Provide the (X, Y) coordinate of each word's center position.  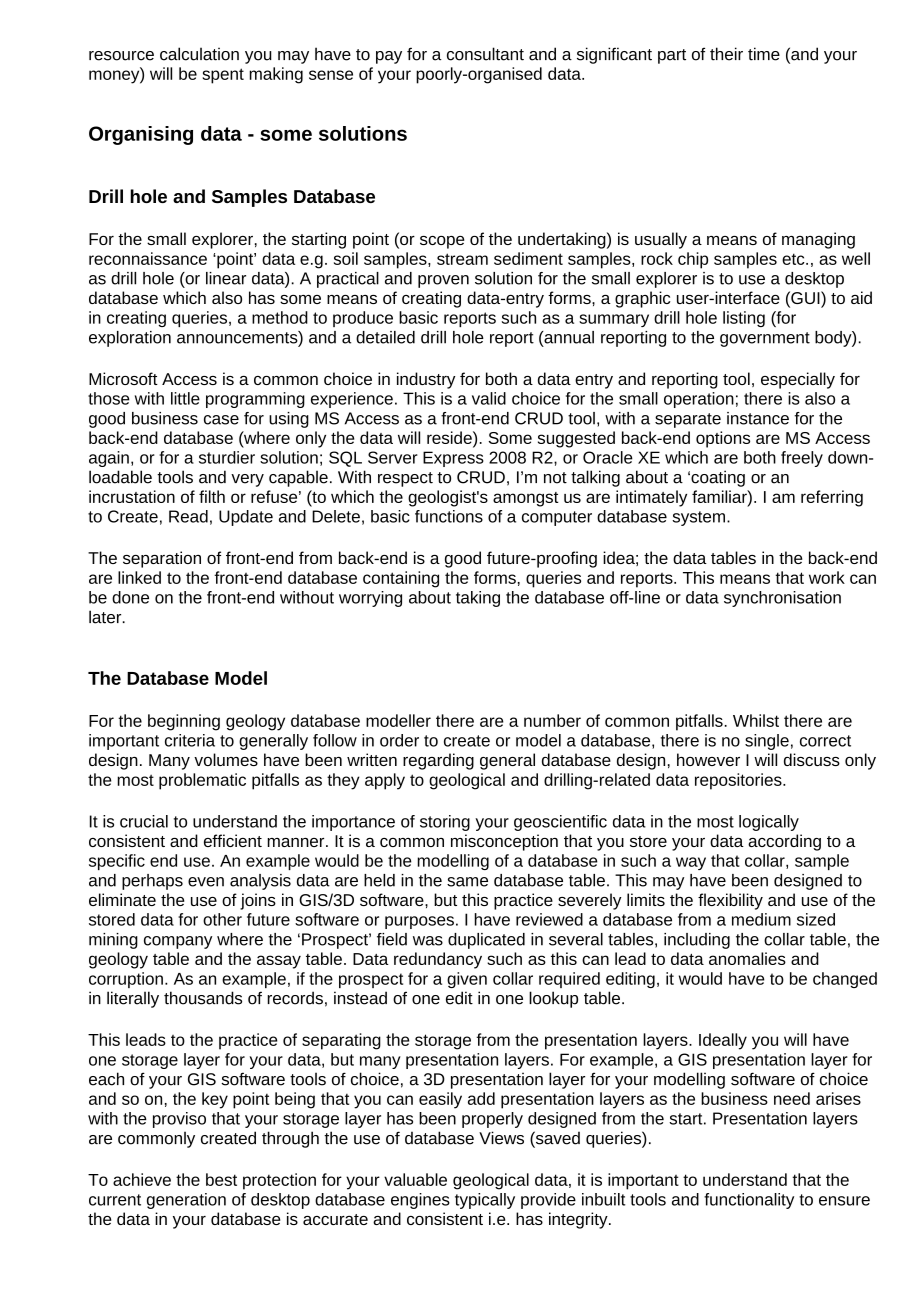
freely (802, 459)
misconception (504, 842)
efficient (233, 840)
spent (223, 76)
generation (186, 1201)
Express (453, 459)
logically (769, 823)
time (764, 54)
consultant (485, 54)
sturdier (227, 457)
